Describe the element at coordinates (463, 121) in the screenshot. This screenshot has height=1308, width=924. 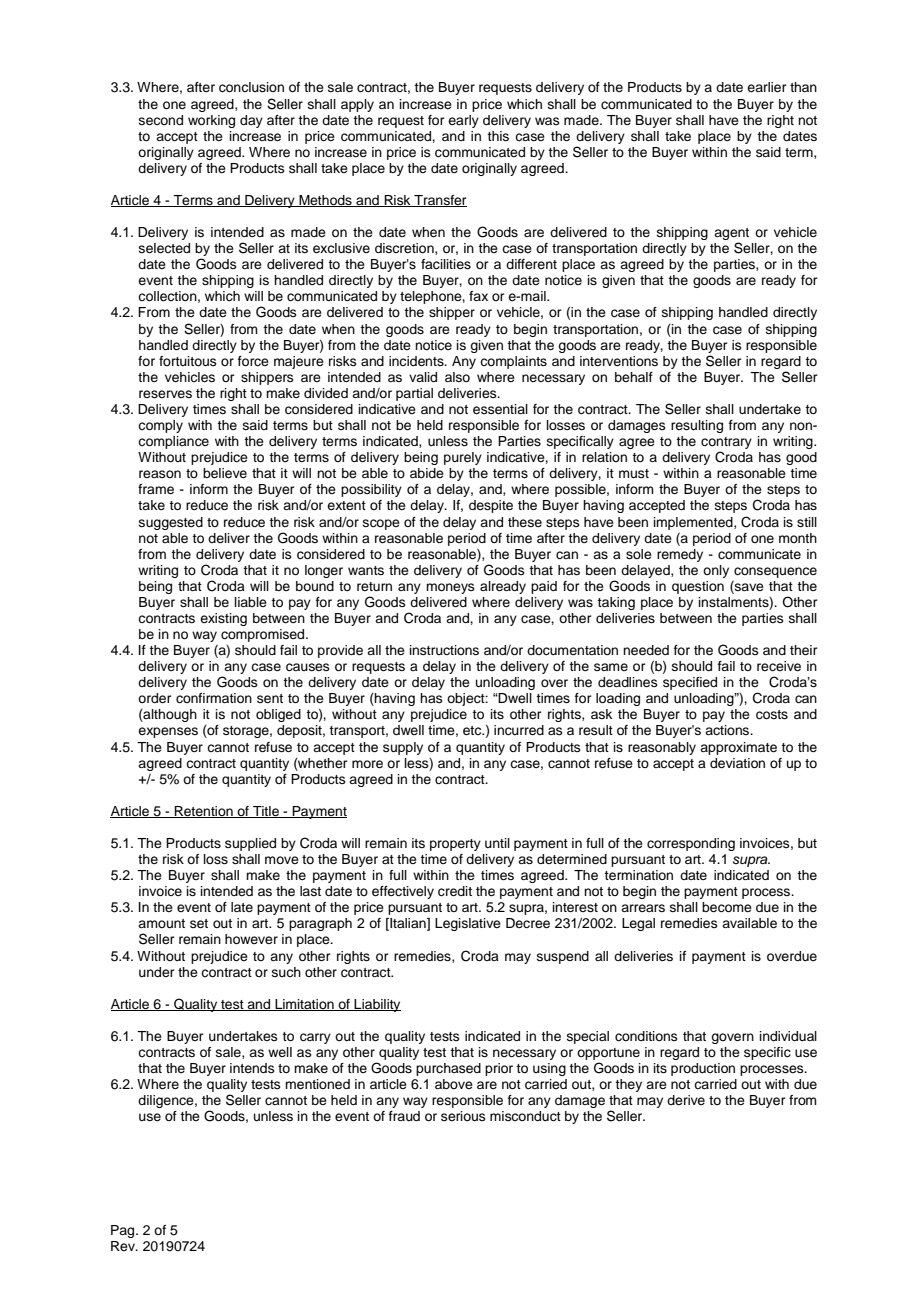
I see `early` at that location.
